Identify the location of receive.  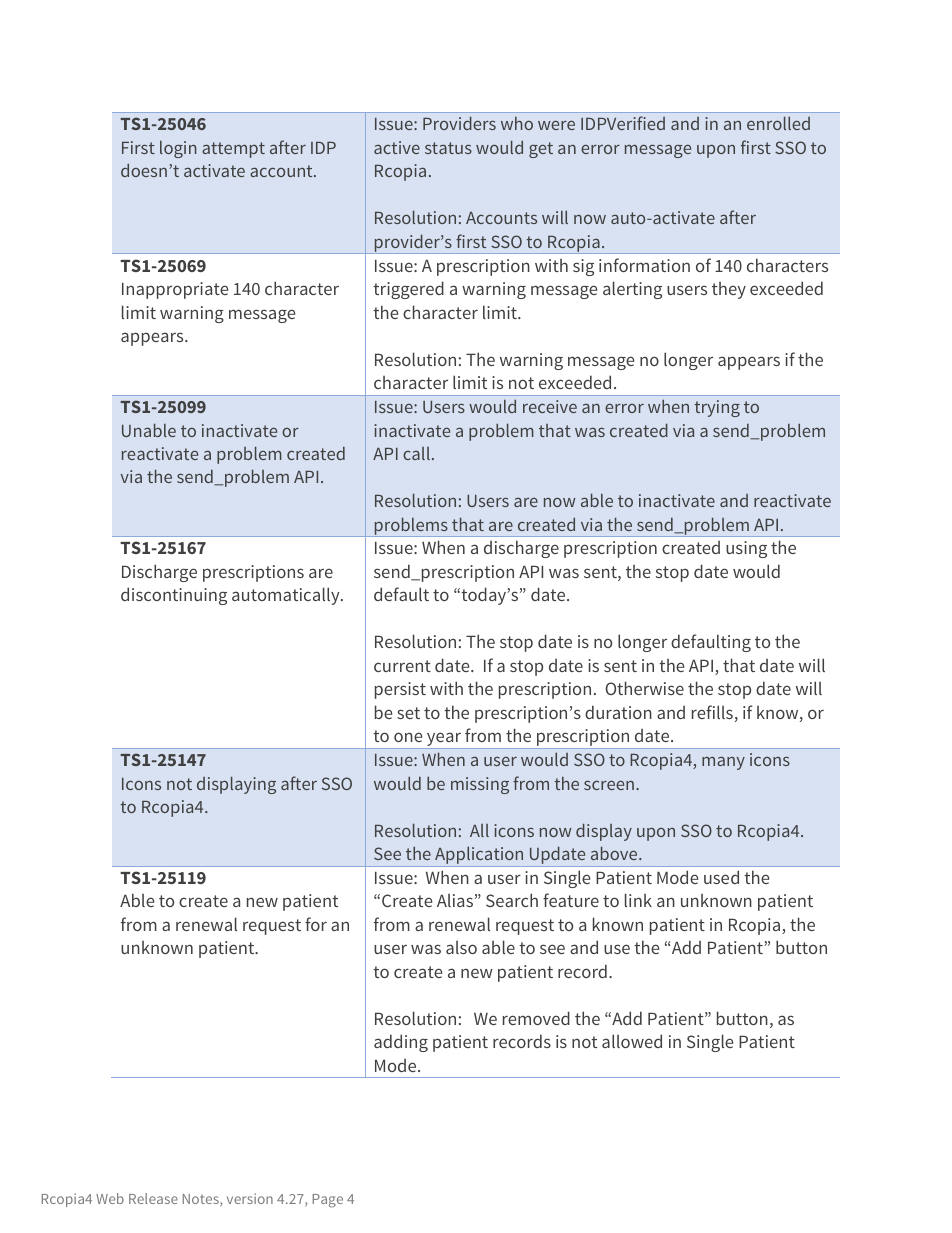
(550, 406).
